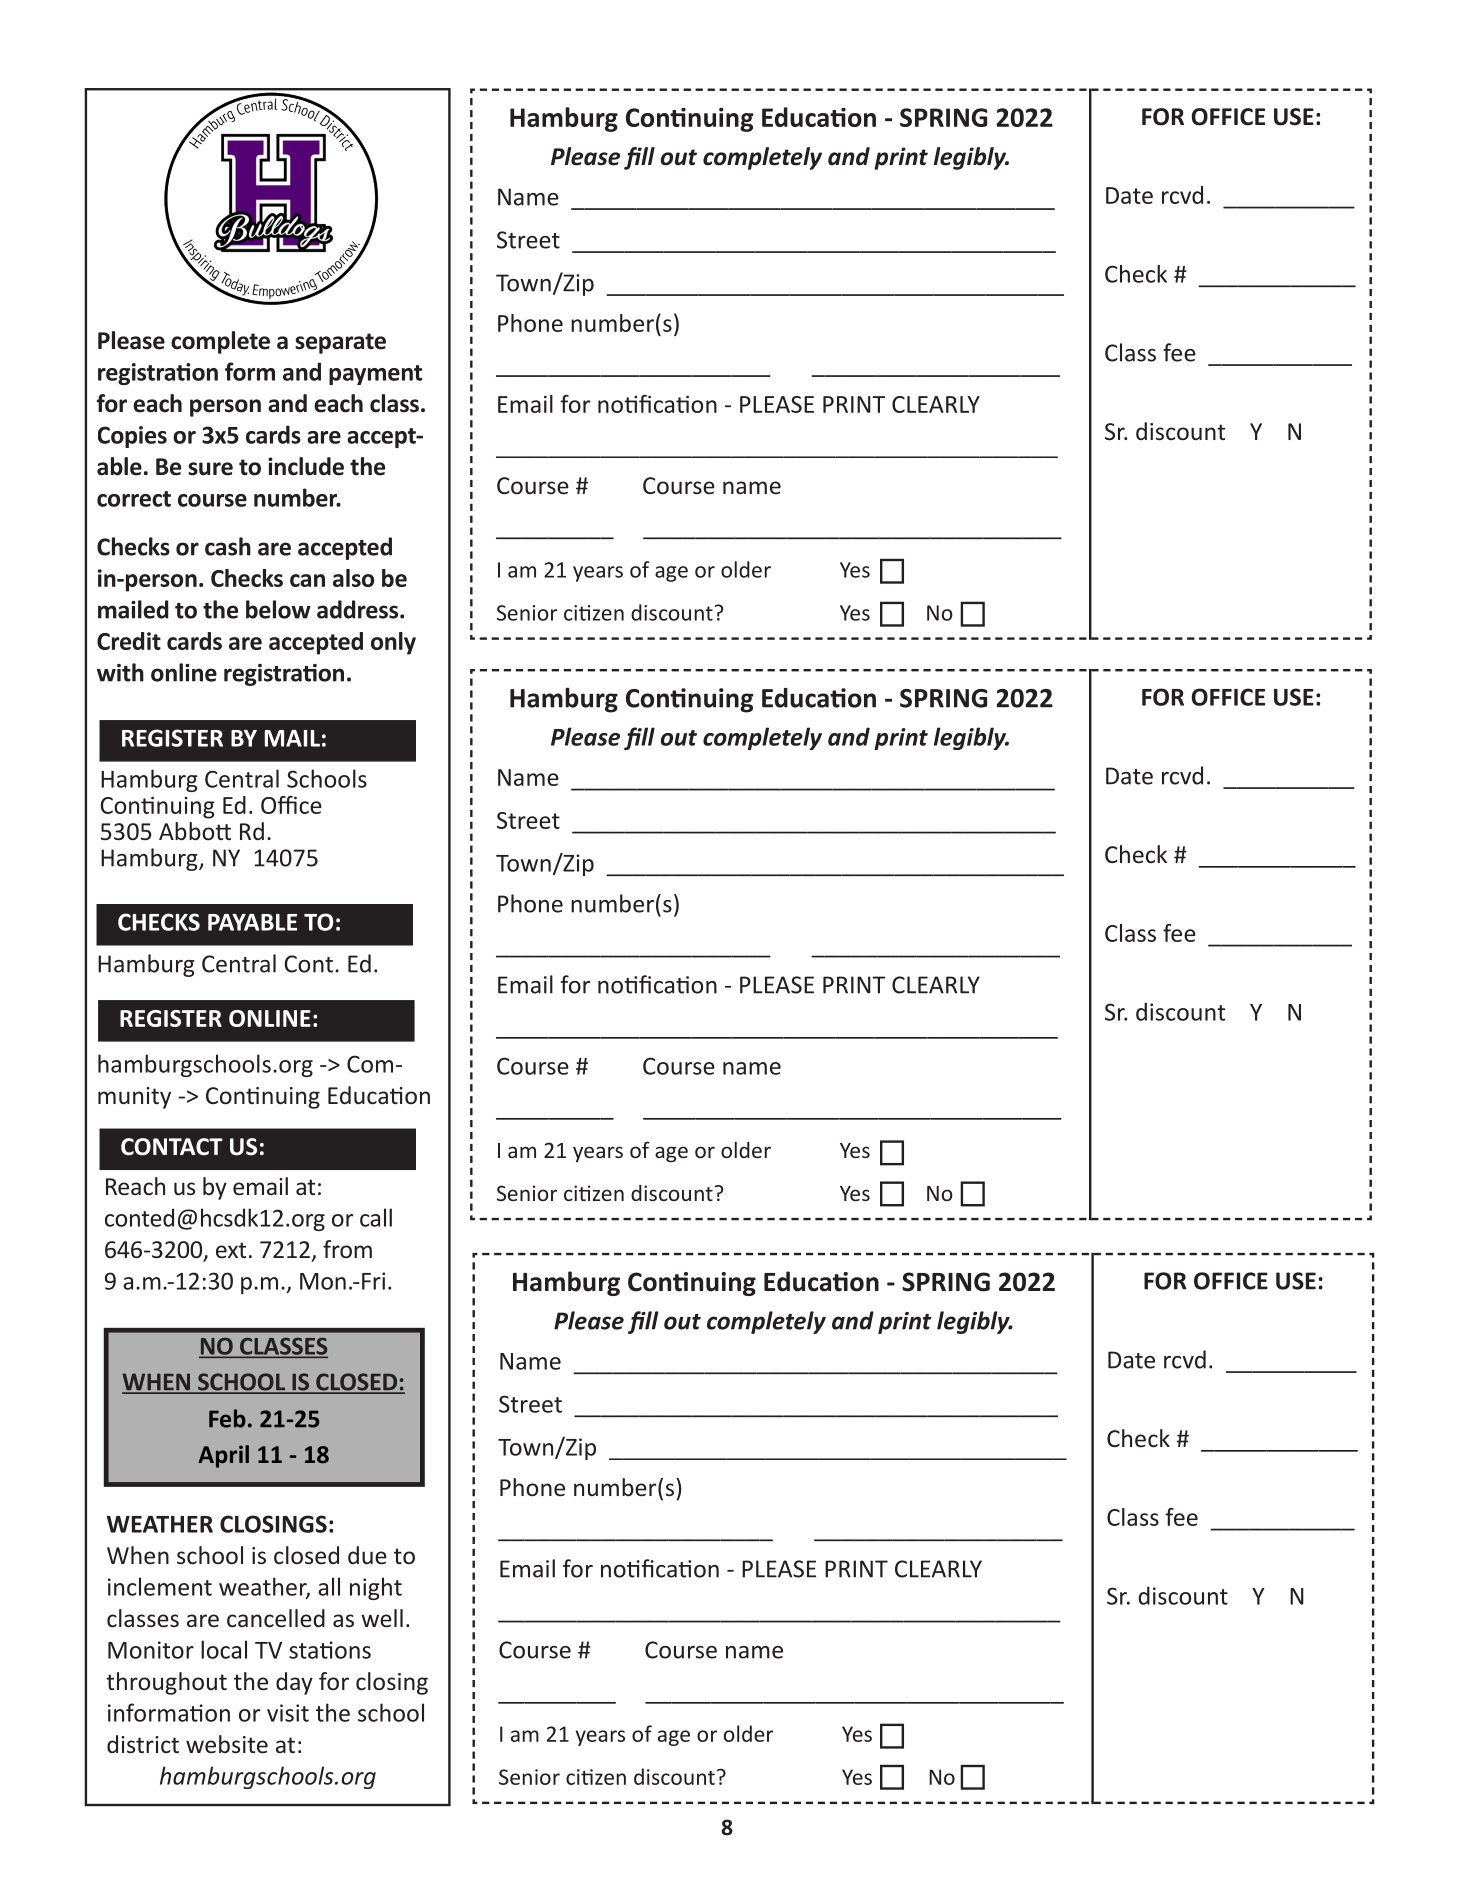  Describe the element at coordinates (376, 1217) in the screenshot. I see `call` at that location.
